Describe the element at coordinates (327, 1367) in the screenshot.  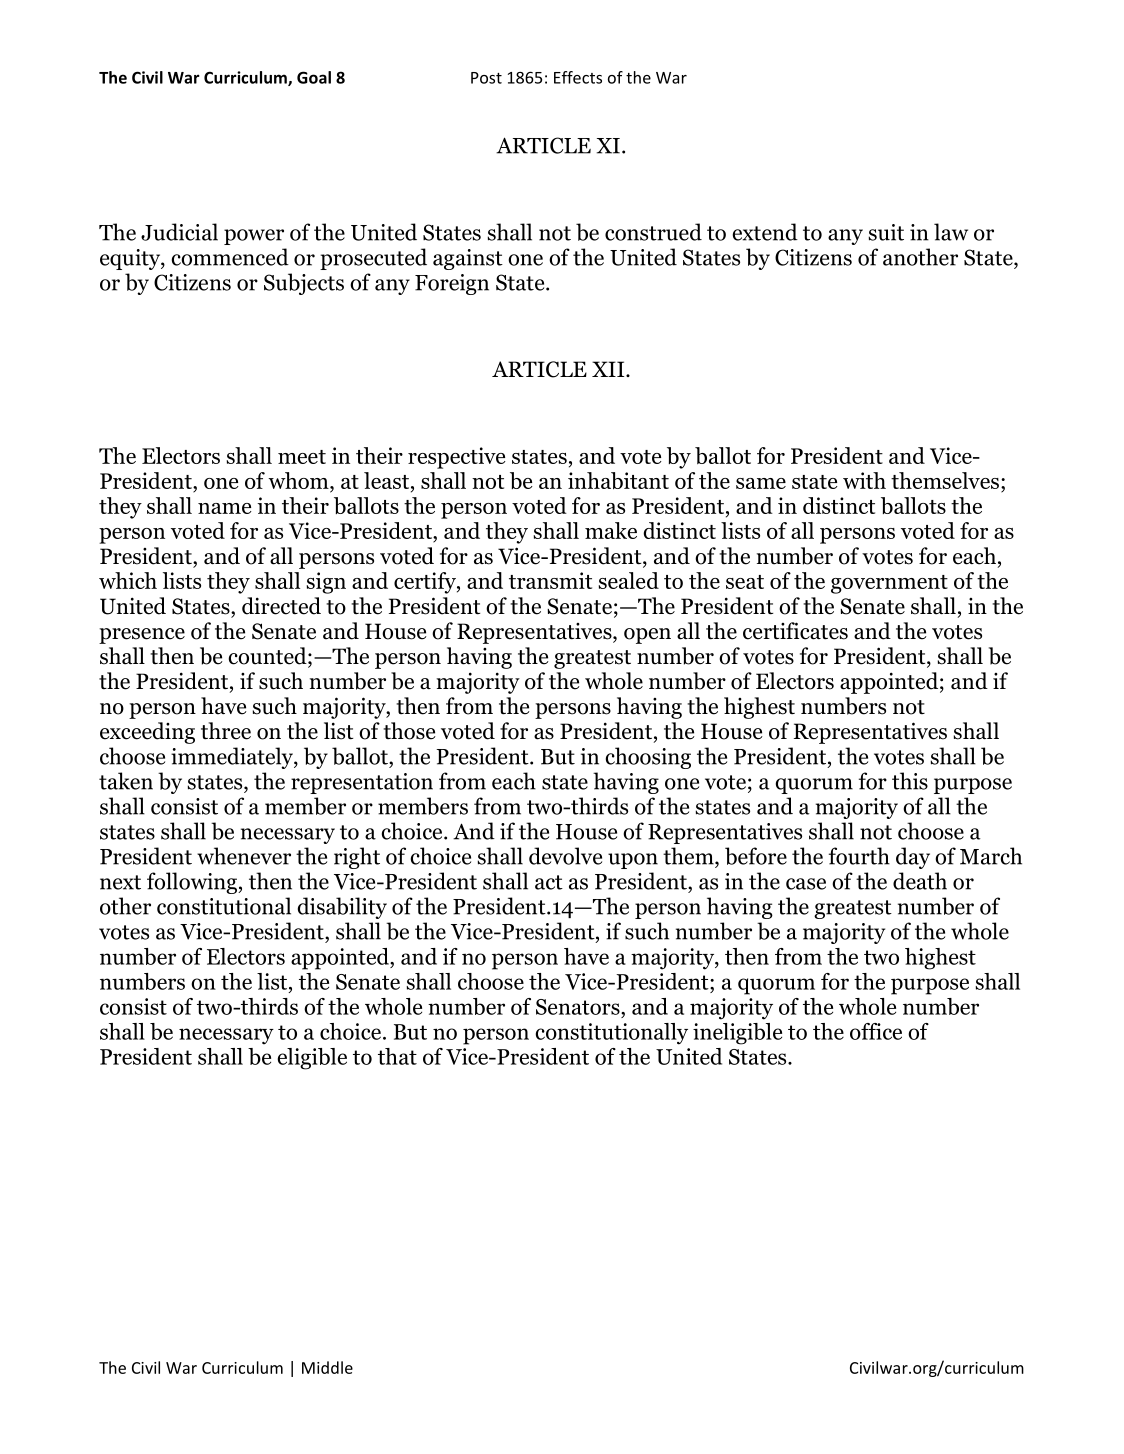
I see `Middle` at that location.
